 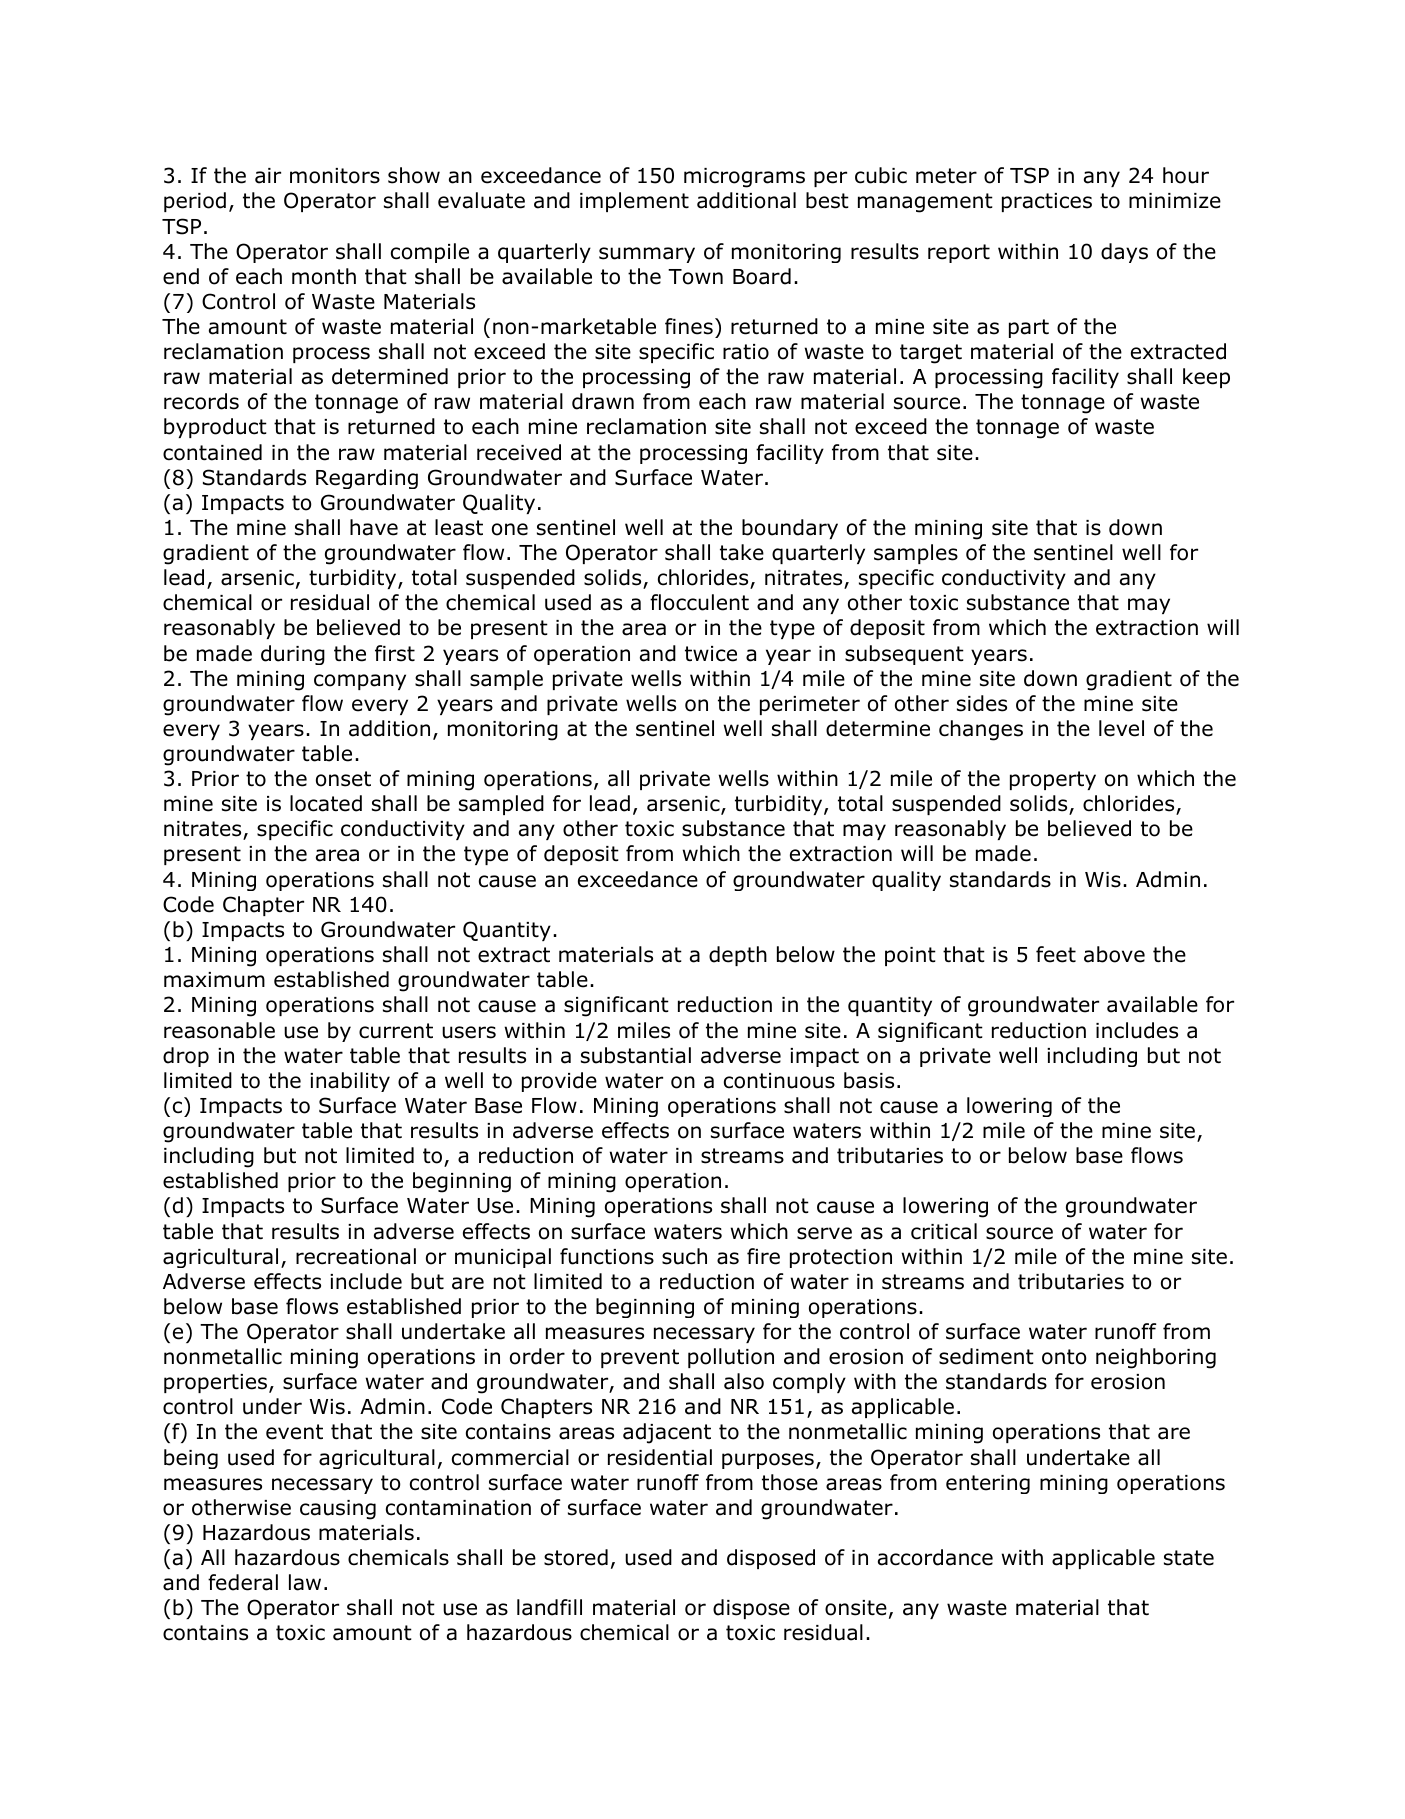 I want to click on implement, so click(x=634, y=202).
